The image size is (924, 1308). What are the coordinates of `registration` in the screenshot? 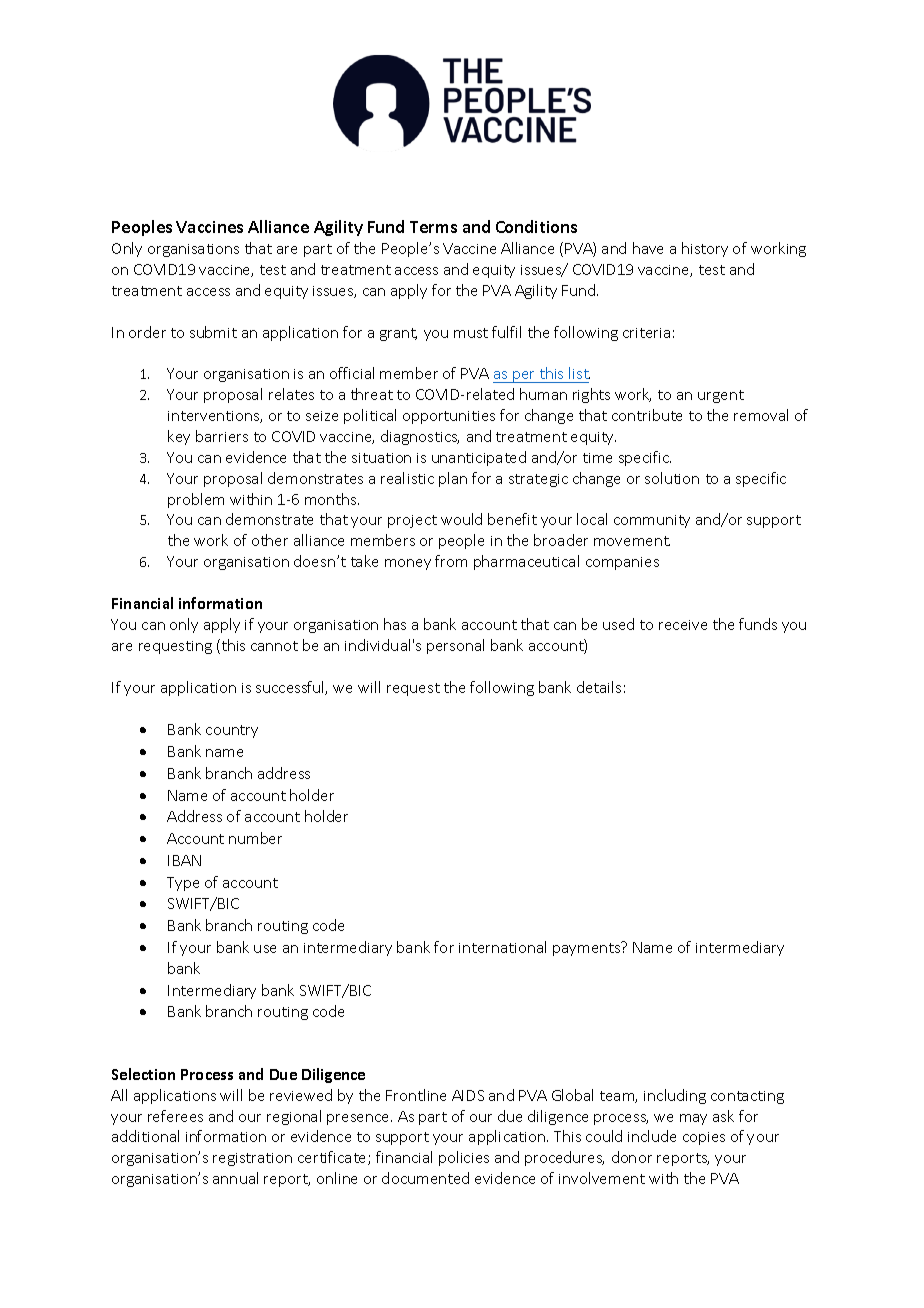 It's located at (252, 1159).
